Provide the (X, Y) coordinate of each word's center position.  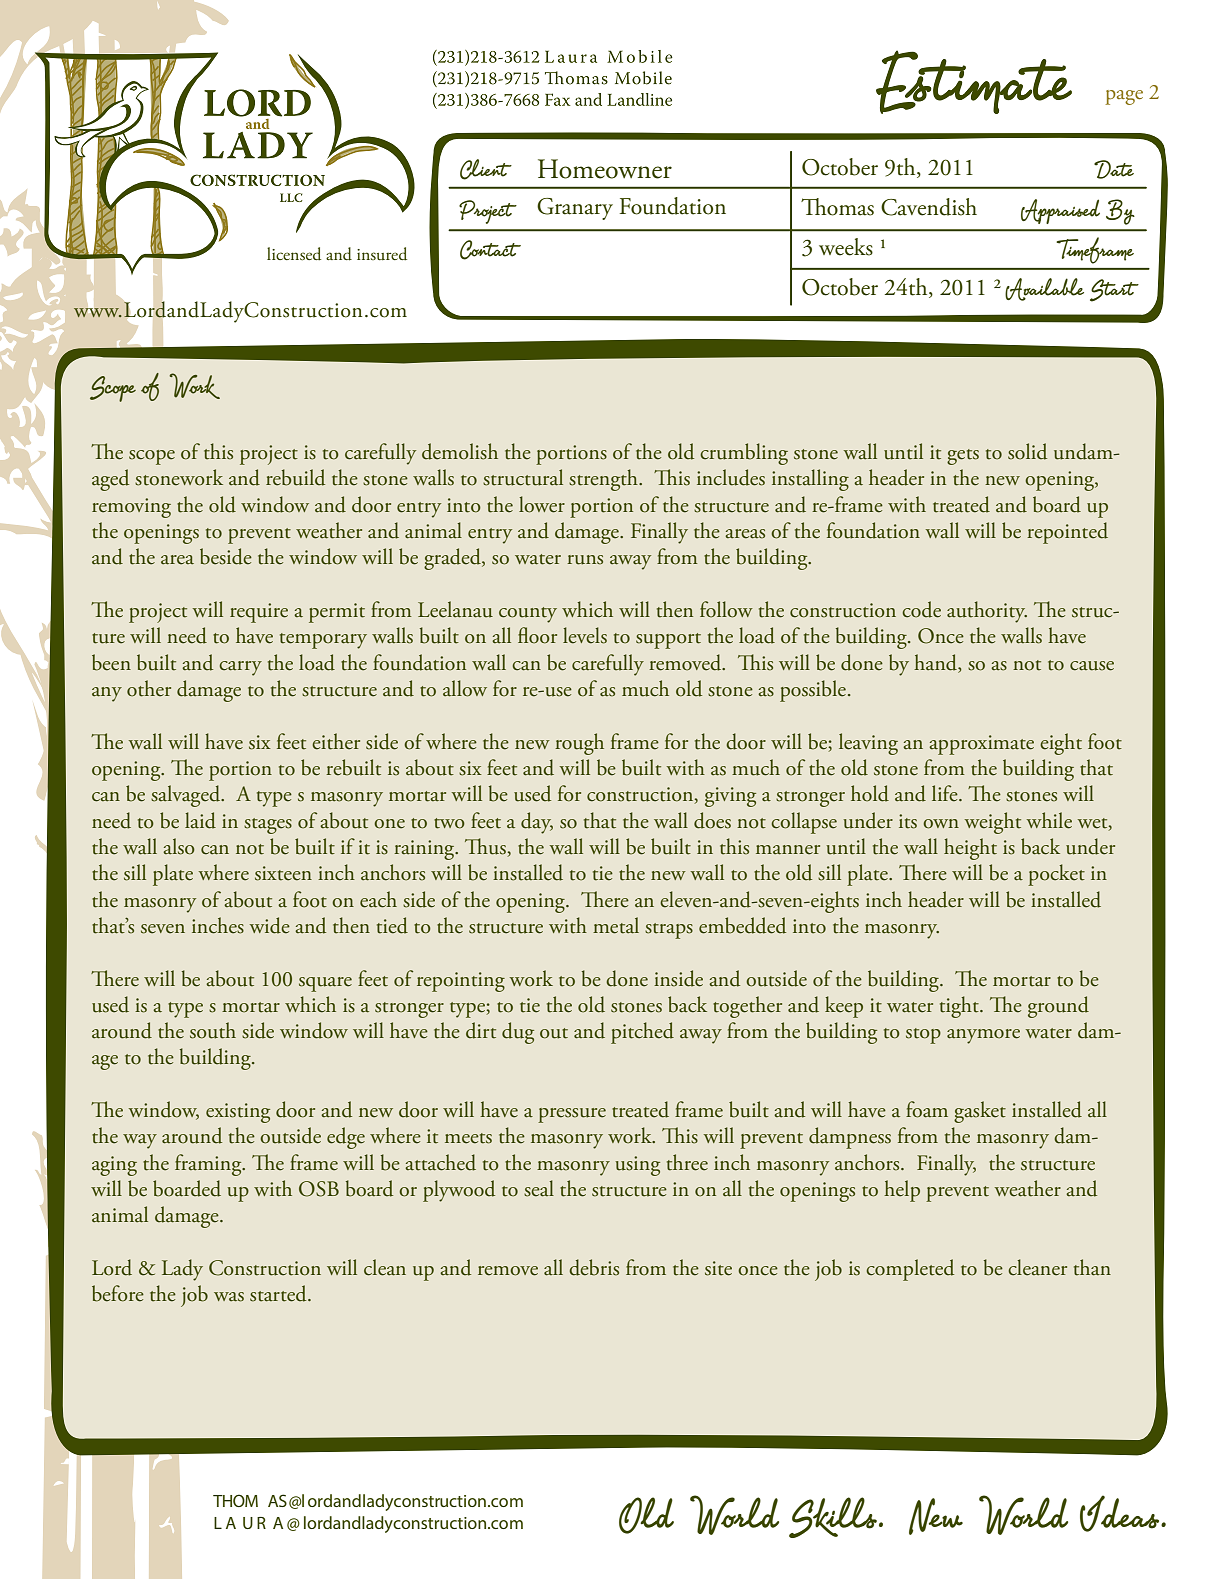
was (229, 1297)
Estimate (974, 82)
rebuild (295, 477)
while (1049, 820)
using (638, 1166)
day (537, 823)
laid (200, 820)
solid (1027, 451)
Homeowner (605, 169)
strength (604, 480)
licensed (294, 254)
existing (238, 1113)
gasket (980, 1112)
